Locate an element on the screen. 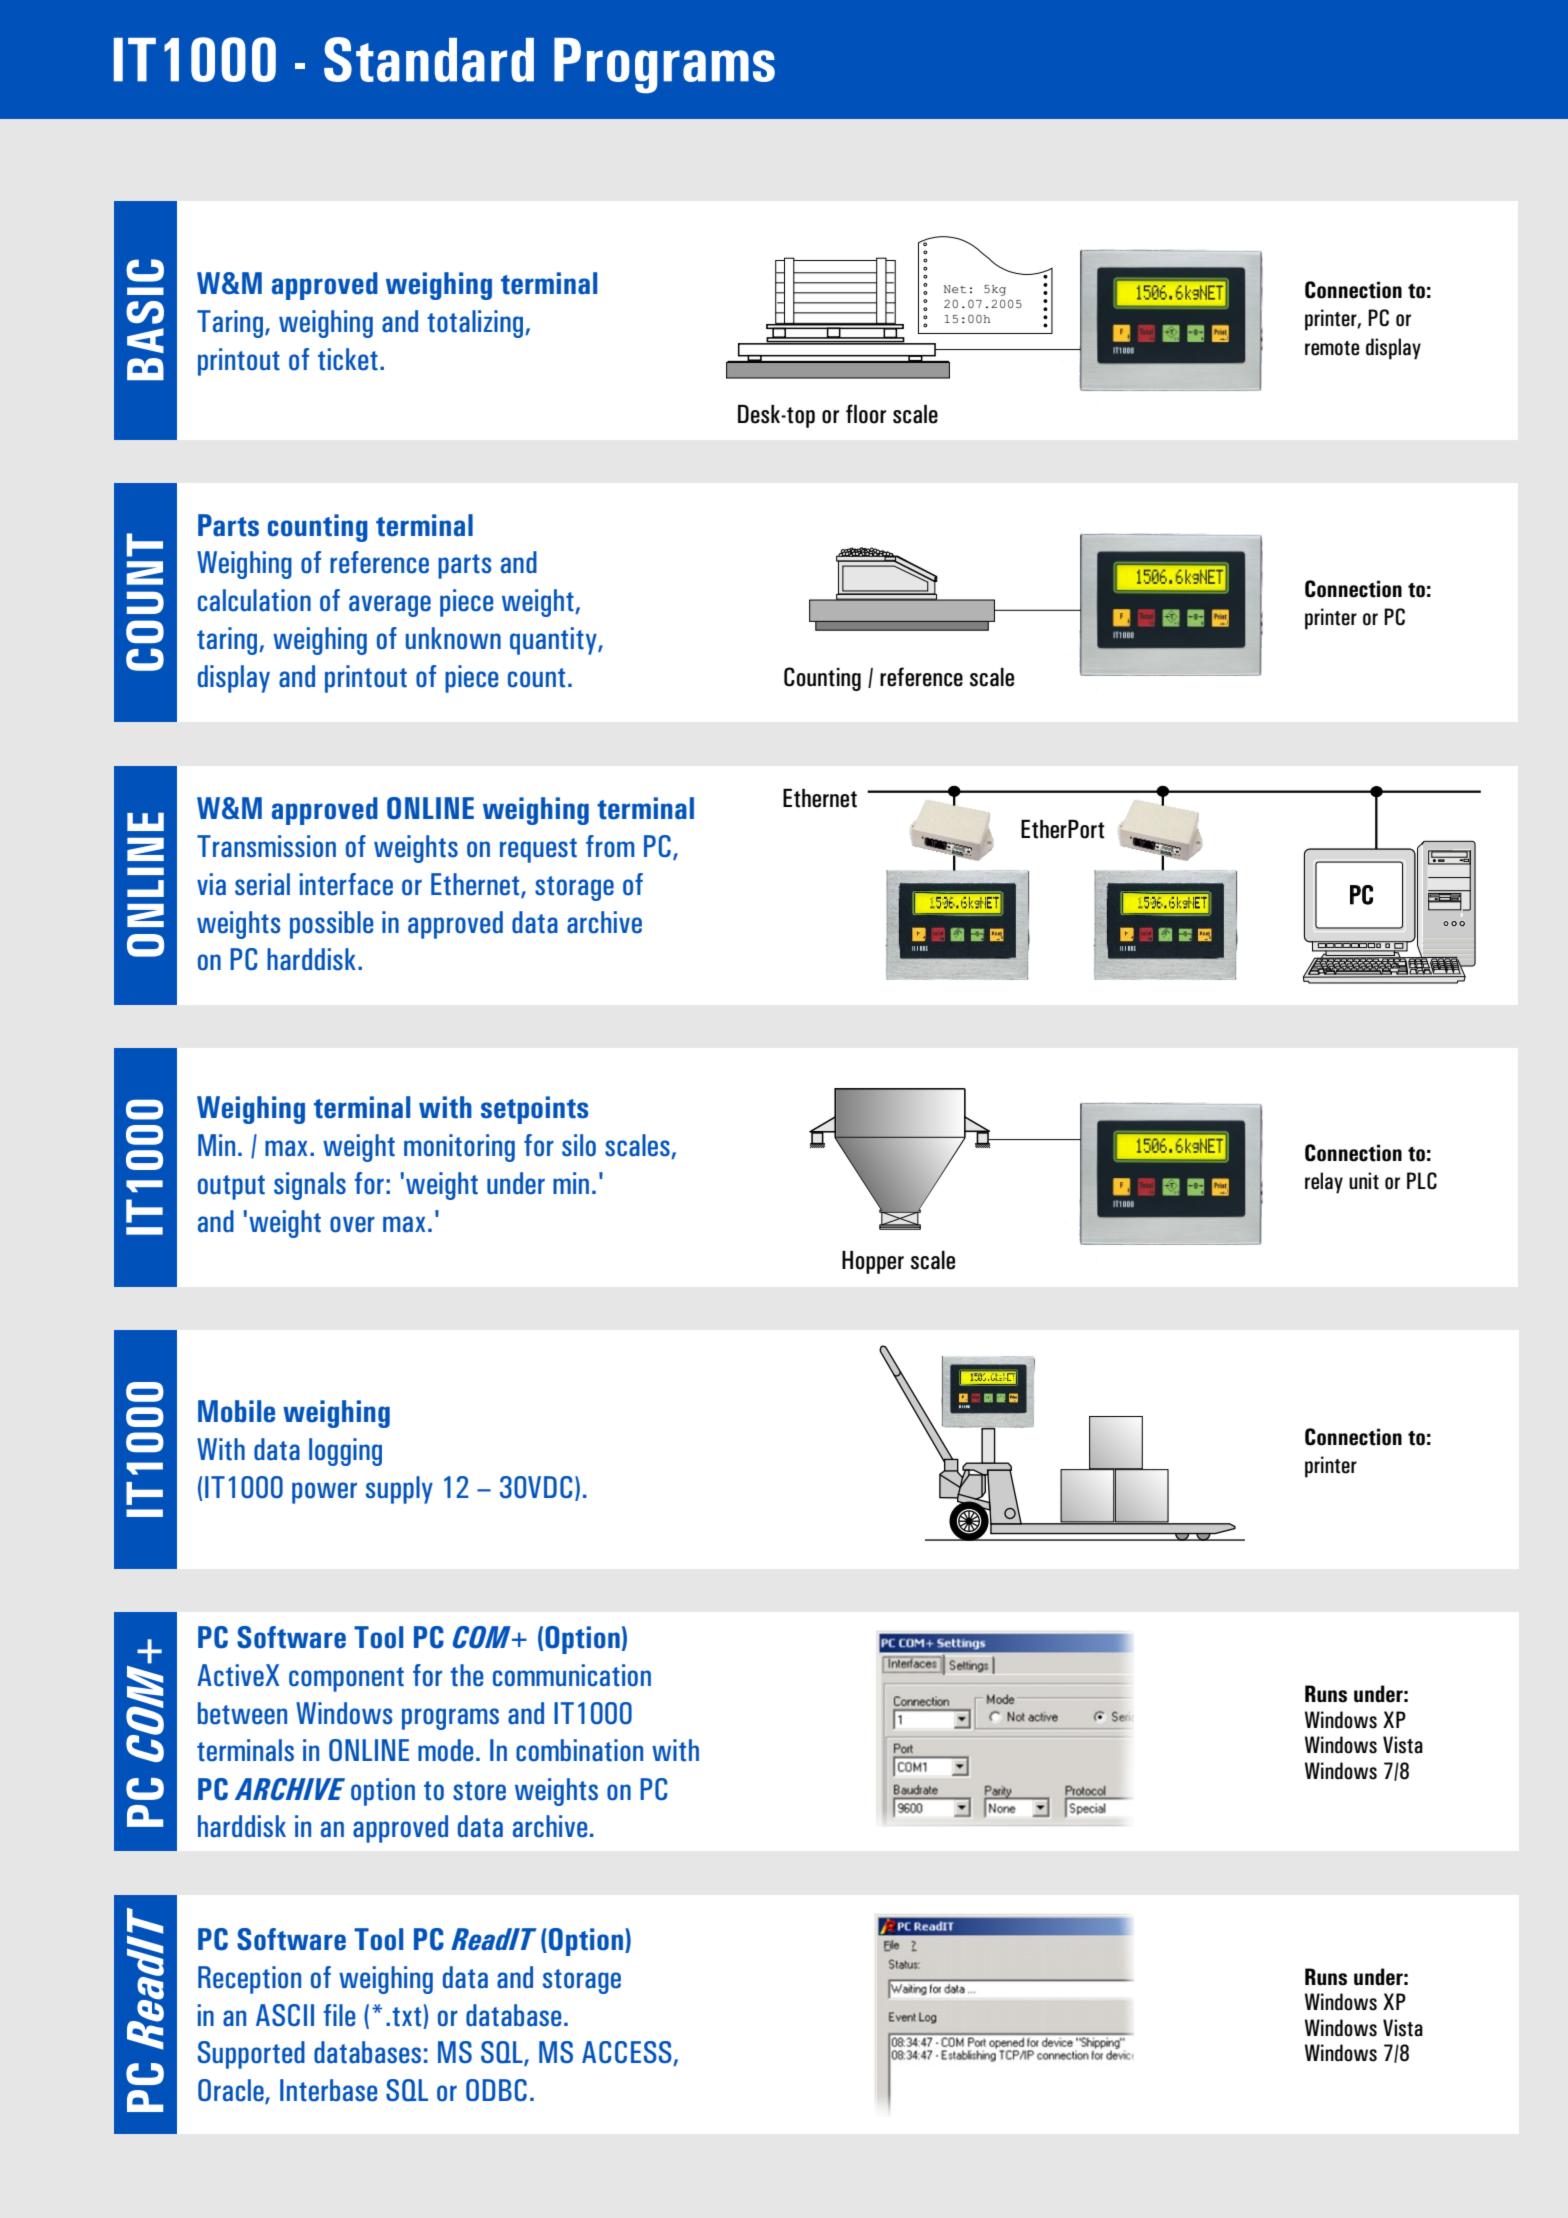 The height and width of the screenshot is (2218, 1568). file is located at coordinates (339, 2015).
